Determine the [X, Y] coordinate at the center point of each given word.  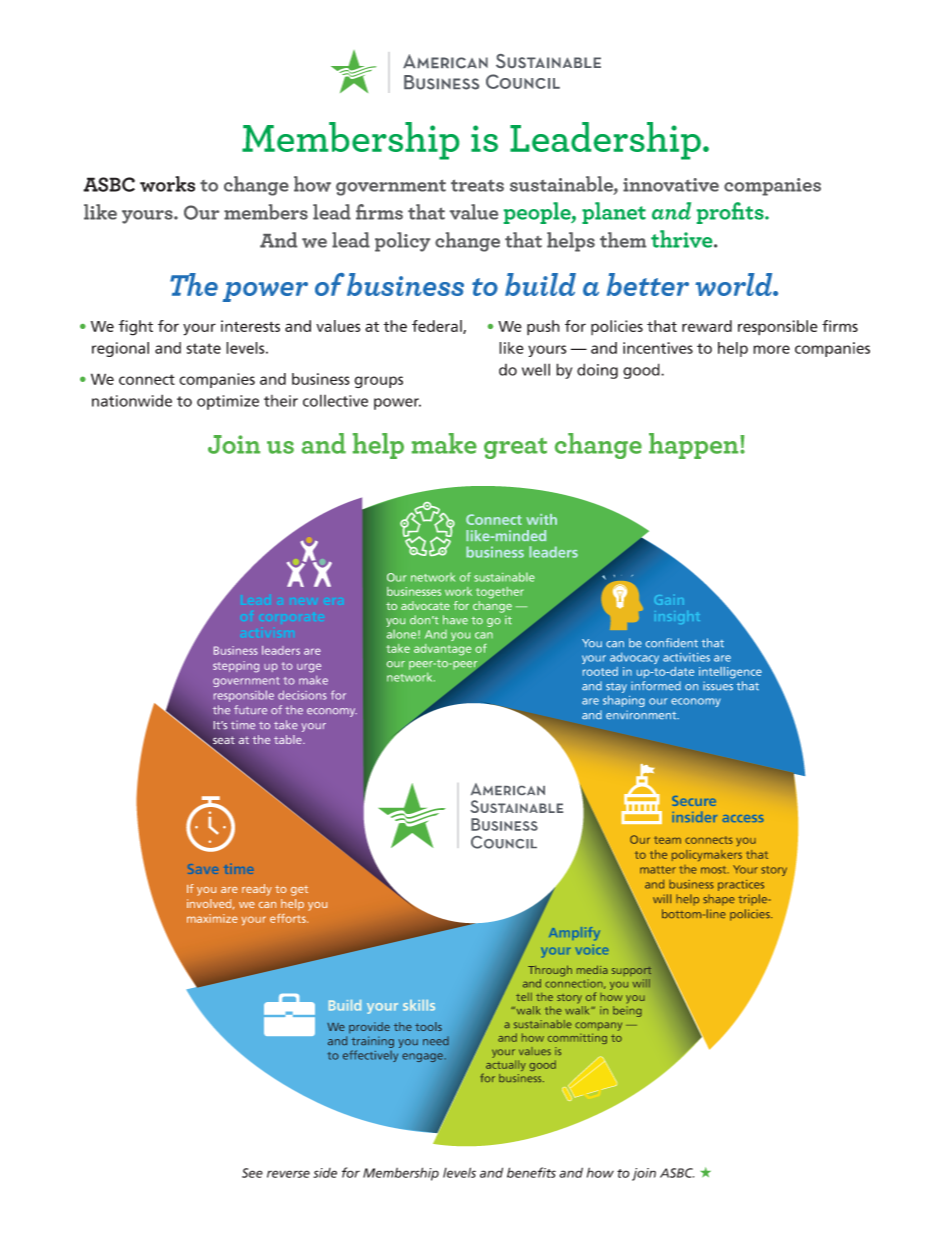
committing [577, 1038]
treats [477, 185]
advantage [442, 650]
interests [250, 326]
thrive [683, 239]
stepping [236, 667]
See [252, 1173]
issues [718, 686]
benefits [531, 1172]
